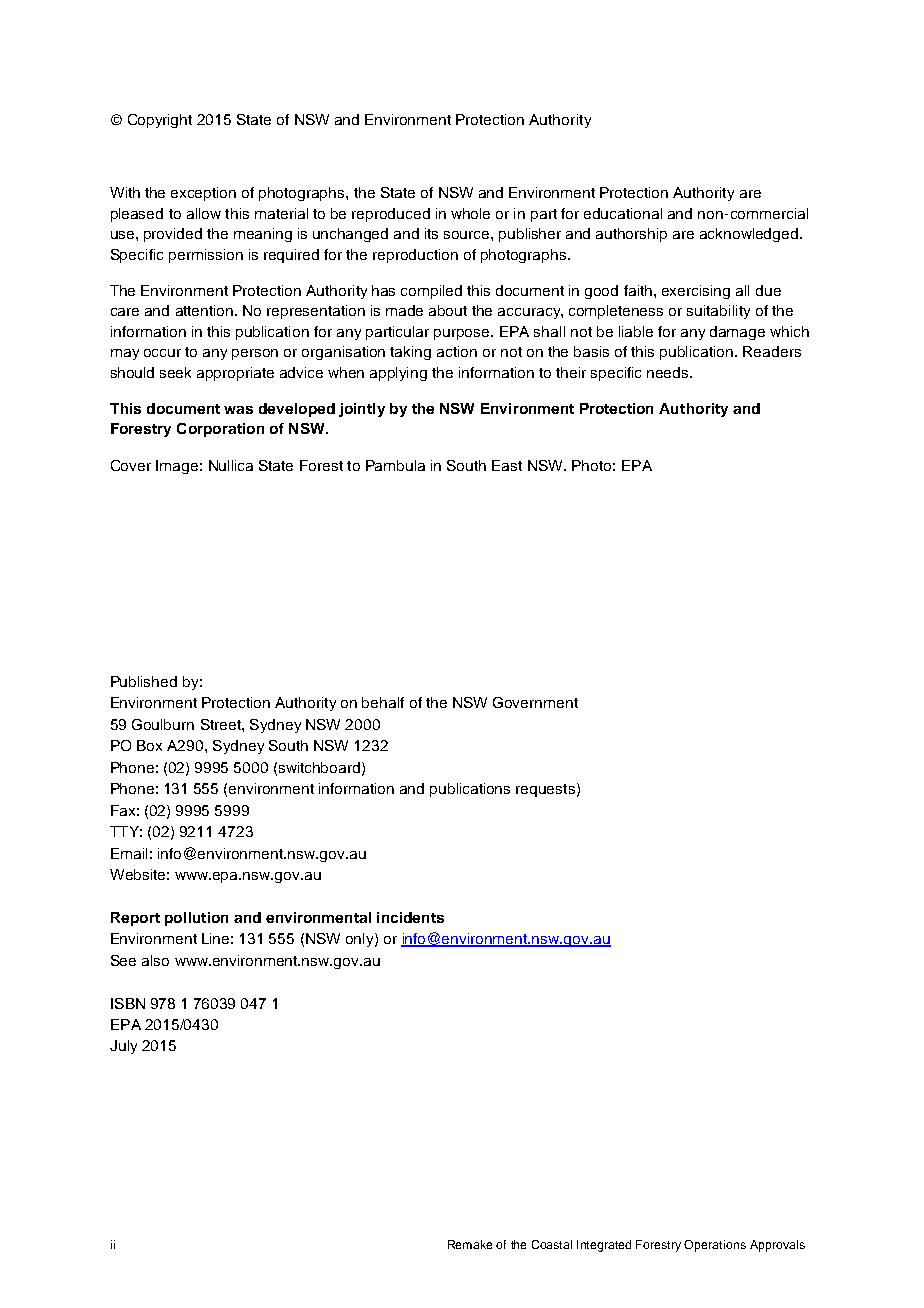 This document has height=1308, width=924. Describe the element at coordinates (410, 917) in the document. I see `incidents` at that location.
